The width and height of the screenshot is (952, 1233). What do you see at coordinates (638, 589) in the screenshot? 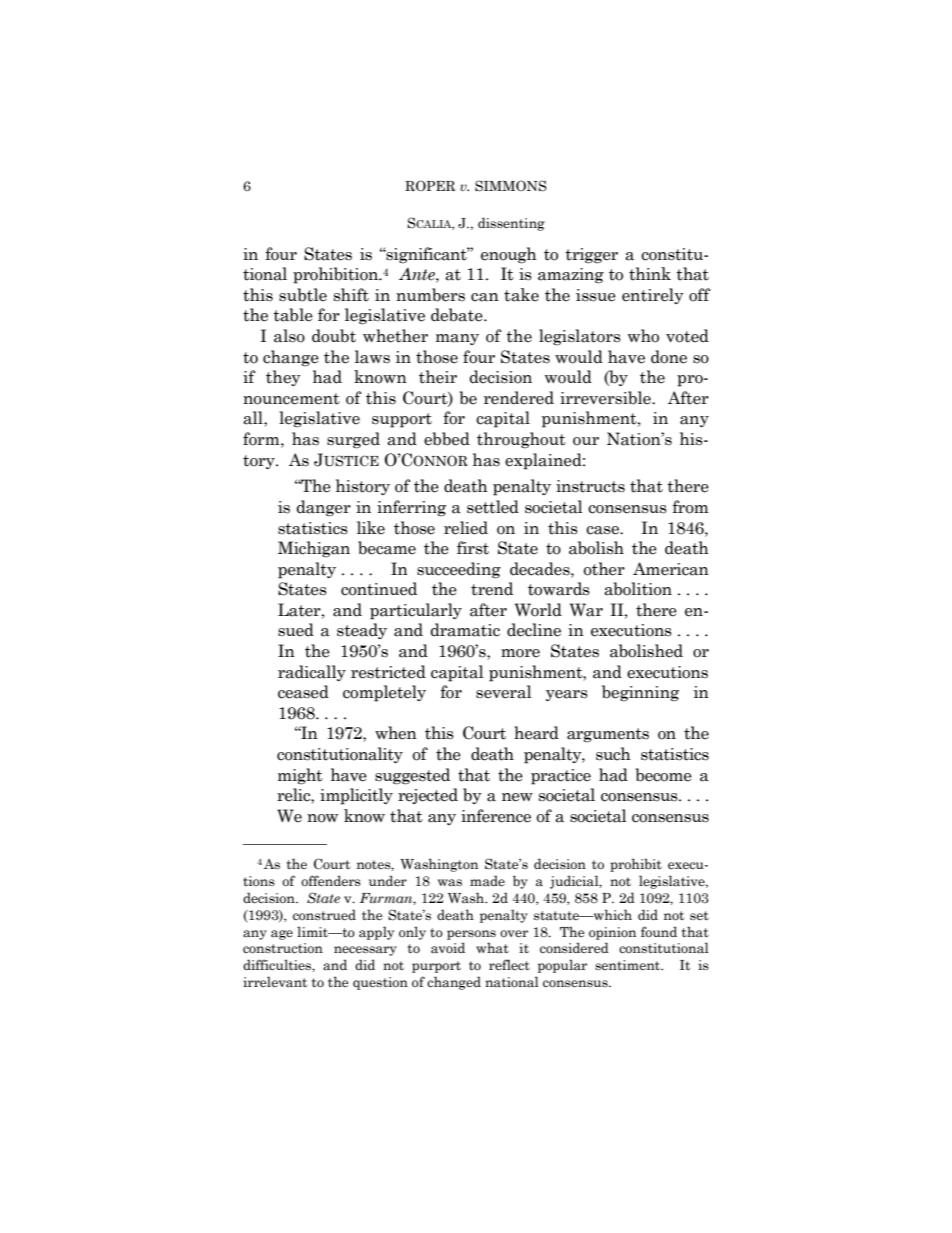
I see `abolition` at bounding box center [638, 589].
